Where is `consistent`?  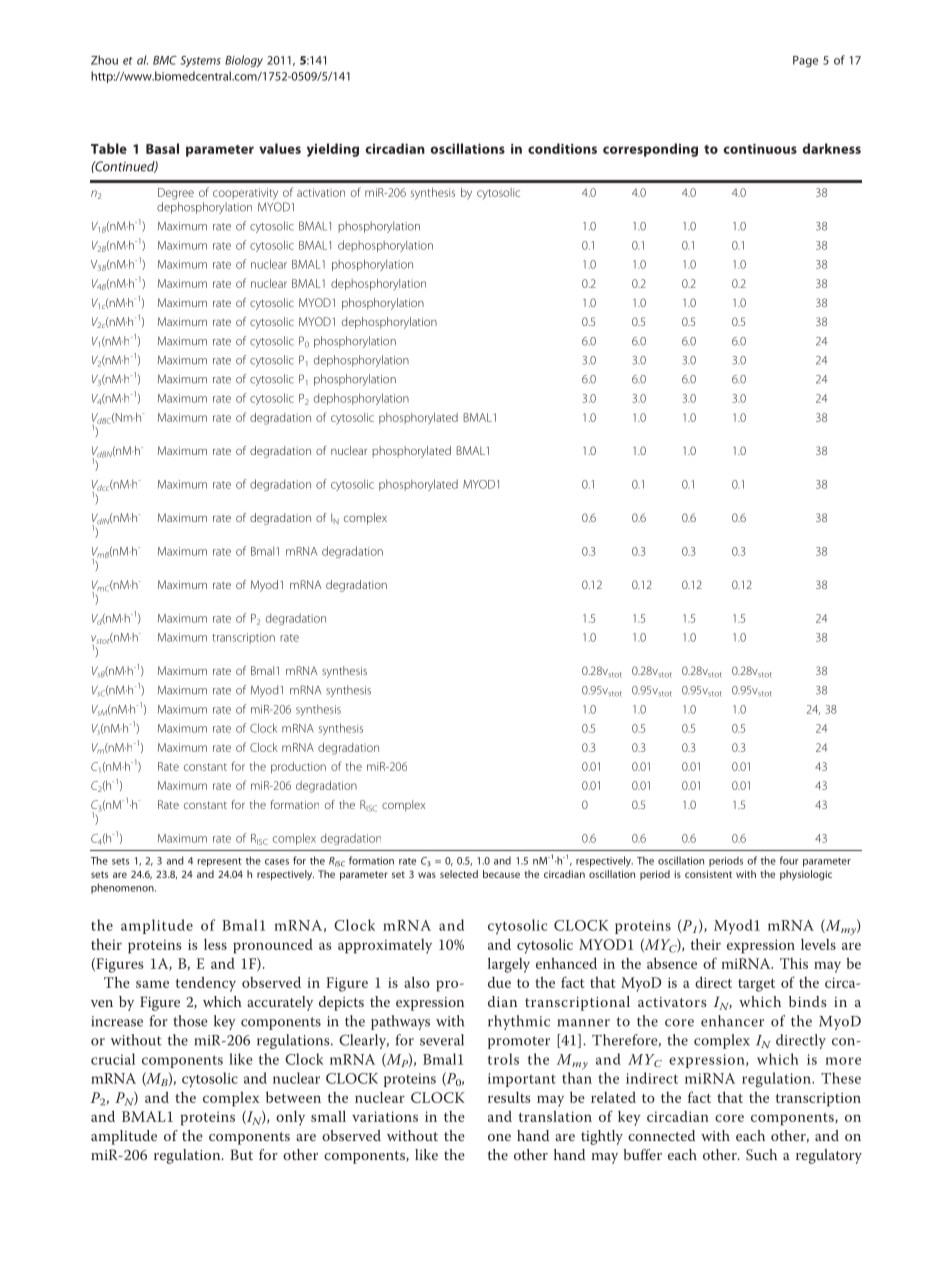
consistent is located at coordinates (708, 874).
